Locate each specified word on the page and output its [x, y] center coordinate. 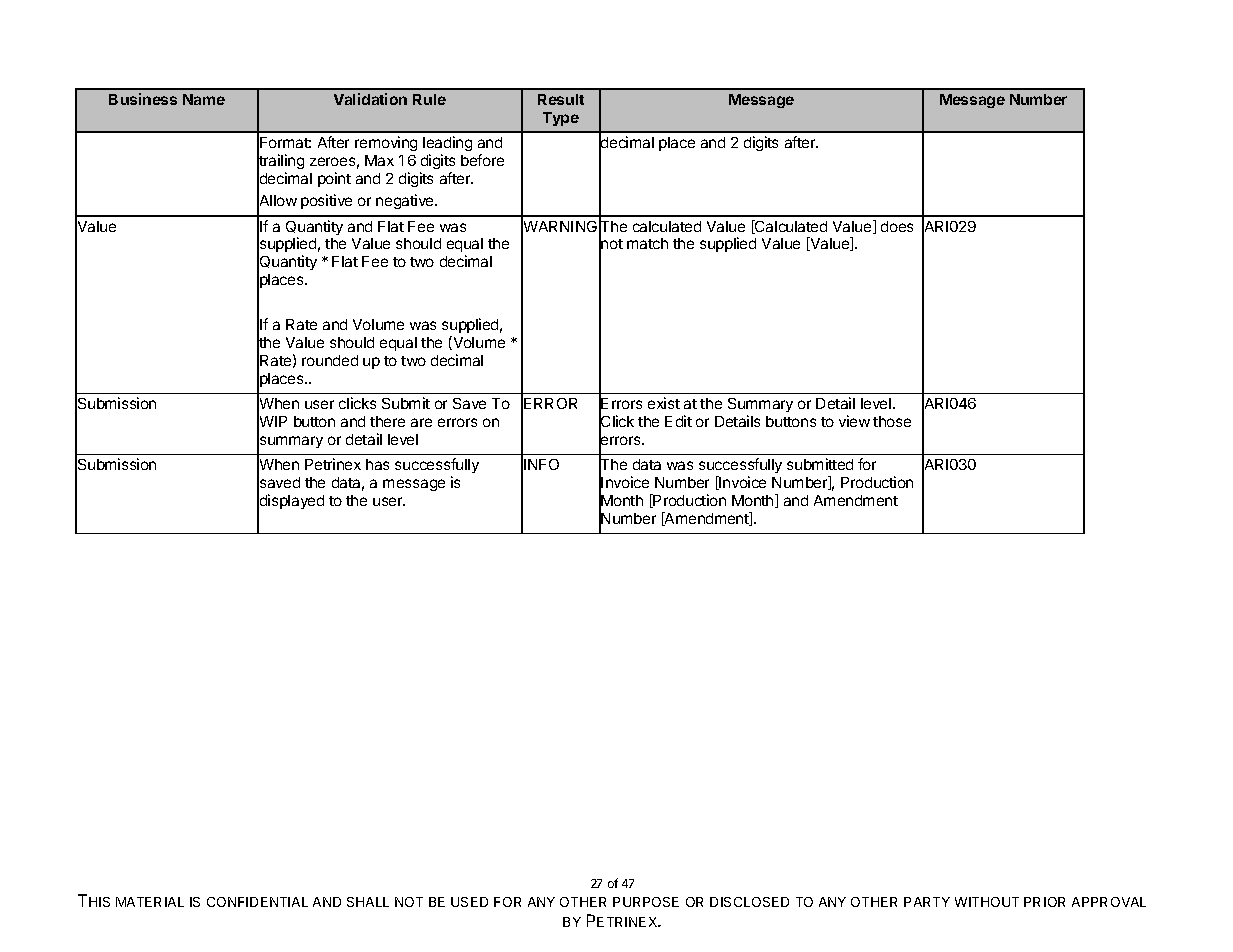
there [387, 421]
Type [561, 119]
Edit [678, 421]
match [647, 243]
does [897, 226]
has [377, 464]
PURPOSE [646, 902]
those [892, 421]
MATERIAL [150, 902]
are [421, 422]
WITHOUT [987, 902]
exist [664, 403]
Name [204, 99]
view [854, 421]
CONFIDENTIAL [257, 902]
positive [326, 201]
